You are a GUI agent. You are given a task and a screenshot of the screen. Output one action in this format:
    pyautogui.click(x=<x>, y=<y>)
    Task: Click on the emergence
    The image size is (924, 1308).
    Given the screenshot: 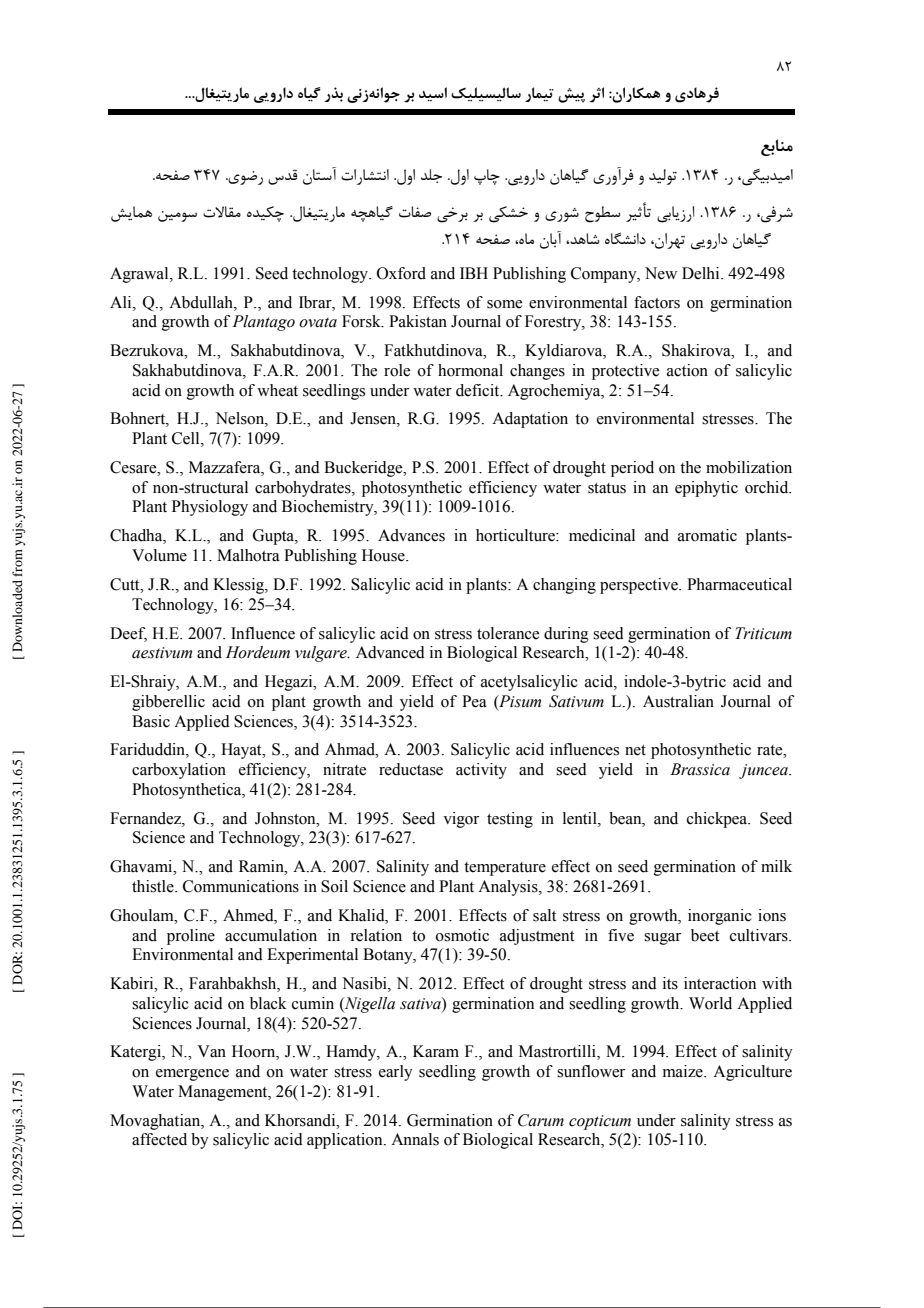 What is the action you would take?
    pyautogui.click(x=192, y=1075)
